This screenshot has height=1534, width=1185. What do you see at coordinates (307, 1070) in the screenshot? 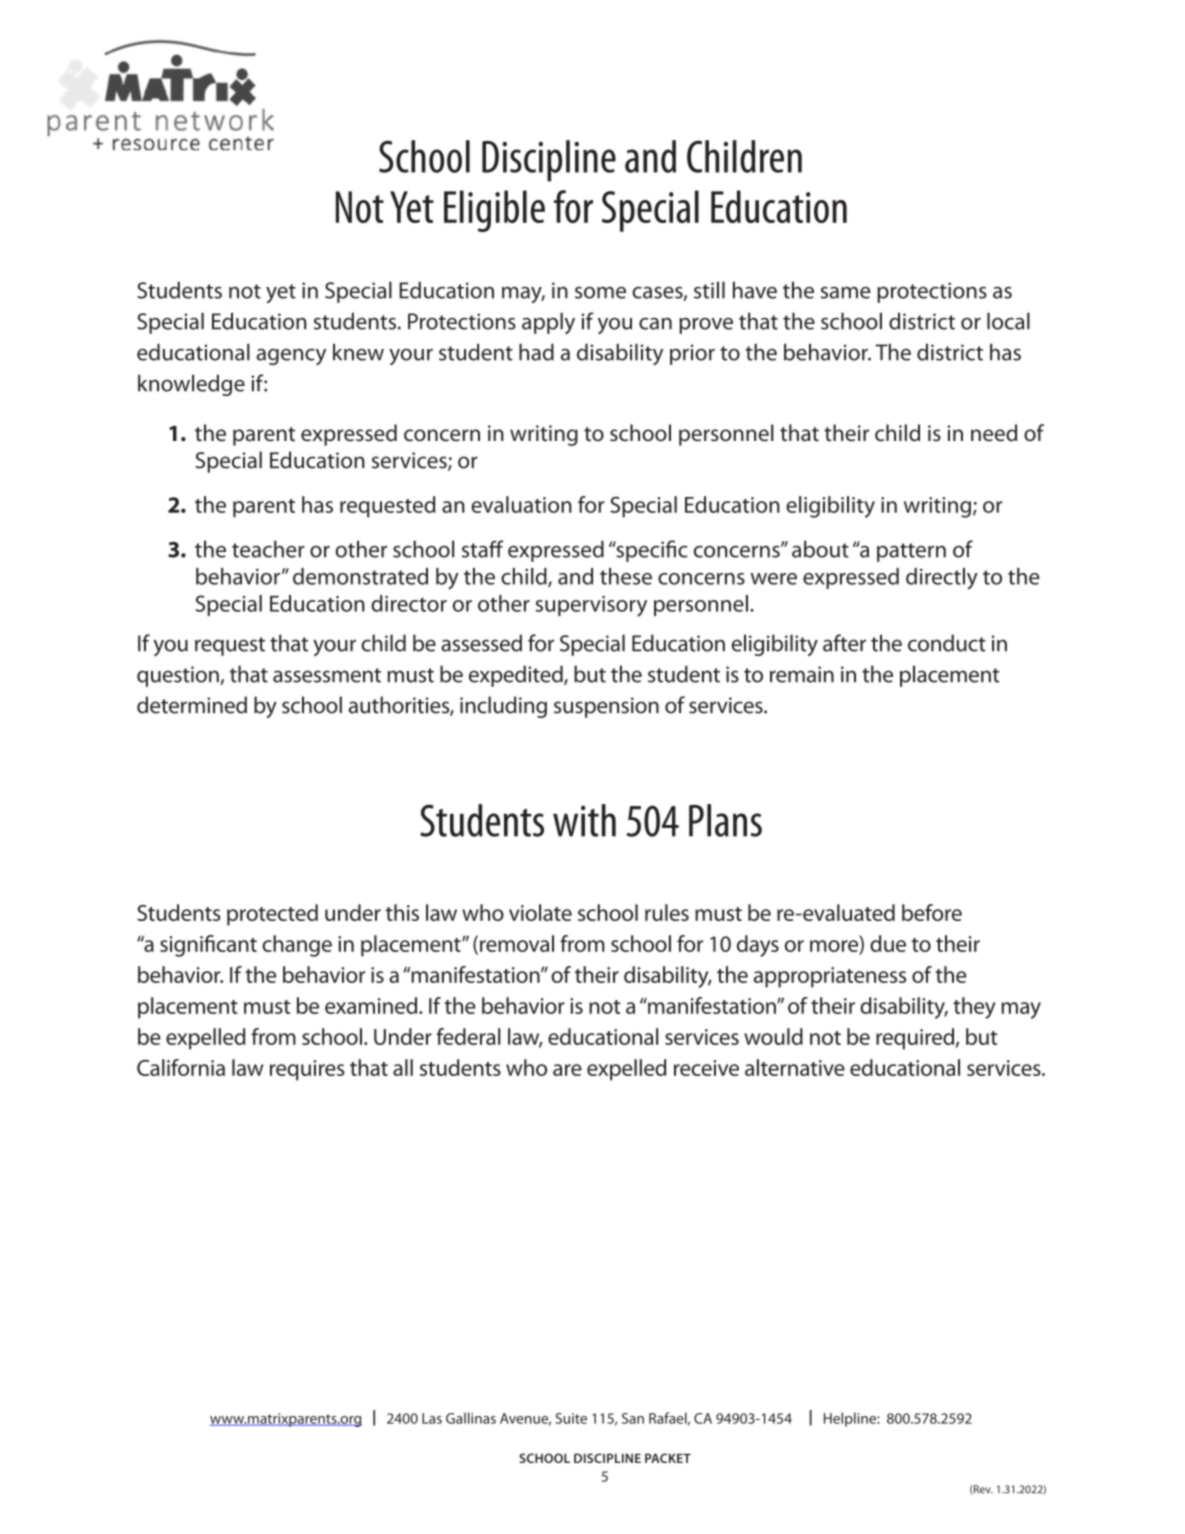
I see `requires` at bounding box center [307, 1070].
